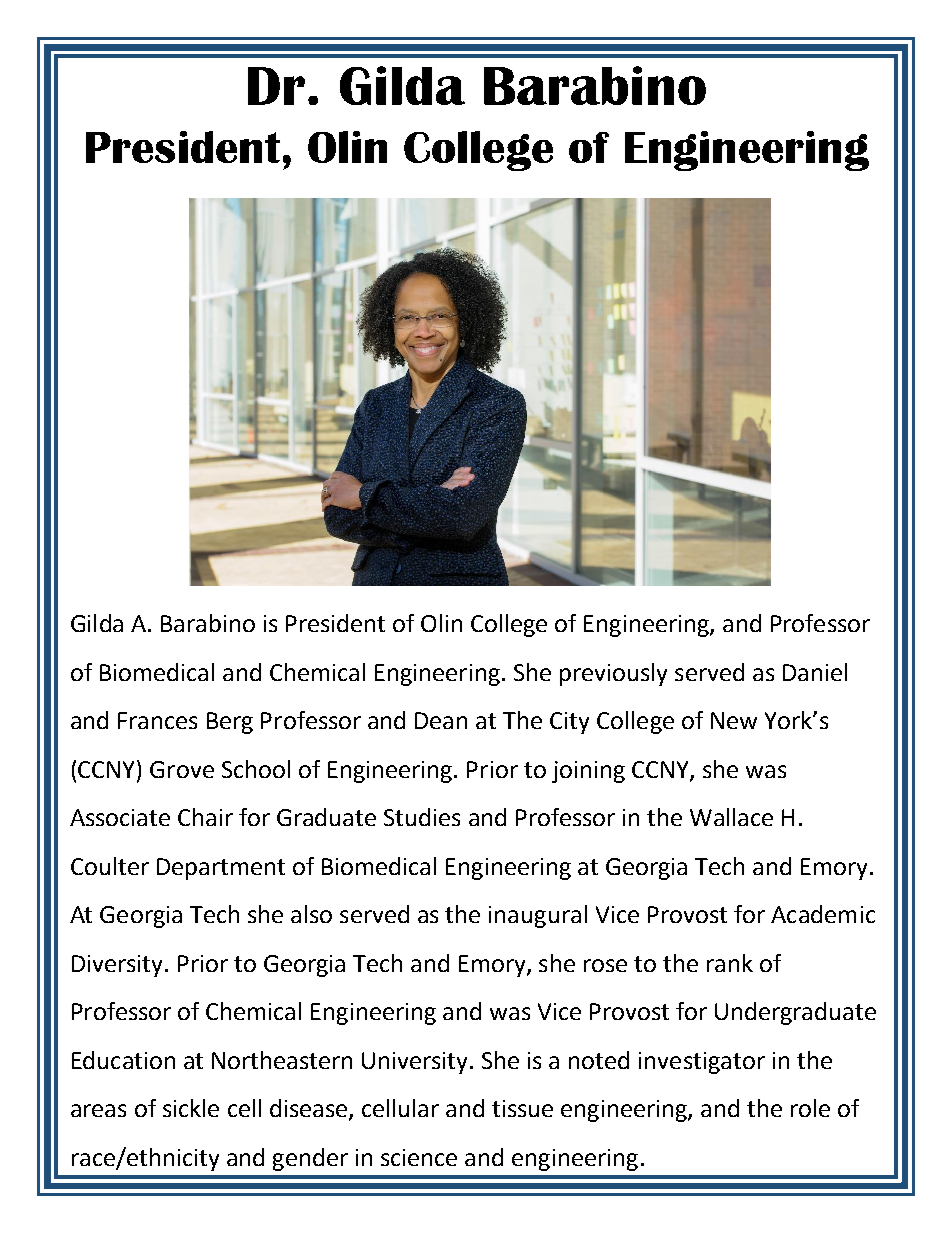 The image size is (952, 1233). What do you see at coordinates (810, 1108) in the screenshot?
I see `role` at bounding box center [810, 1108].
